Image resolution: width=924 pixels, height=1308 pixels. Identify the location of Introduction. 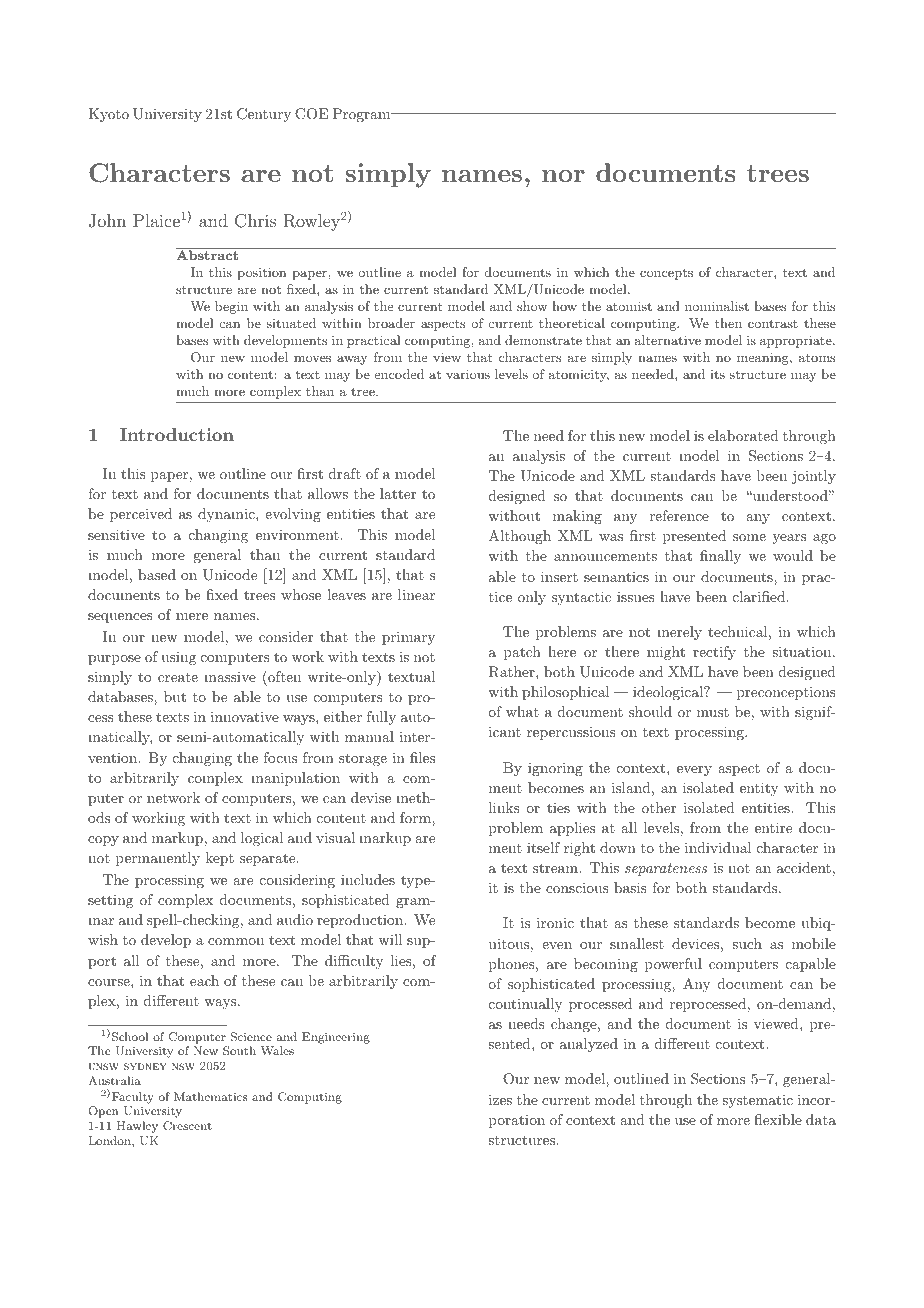
(177, 434).
